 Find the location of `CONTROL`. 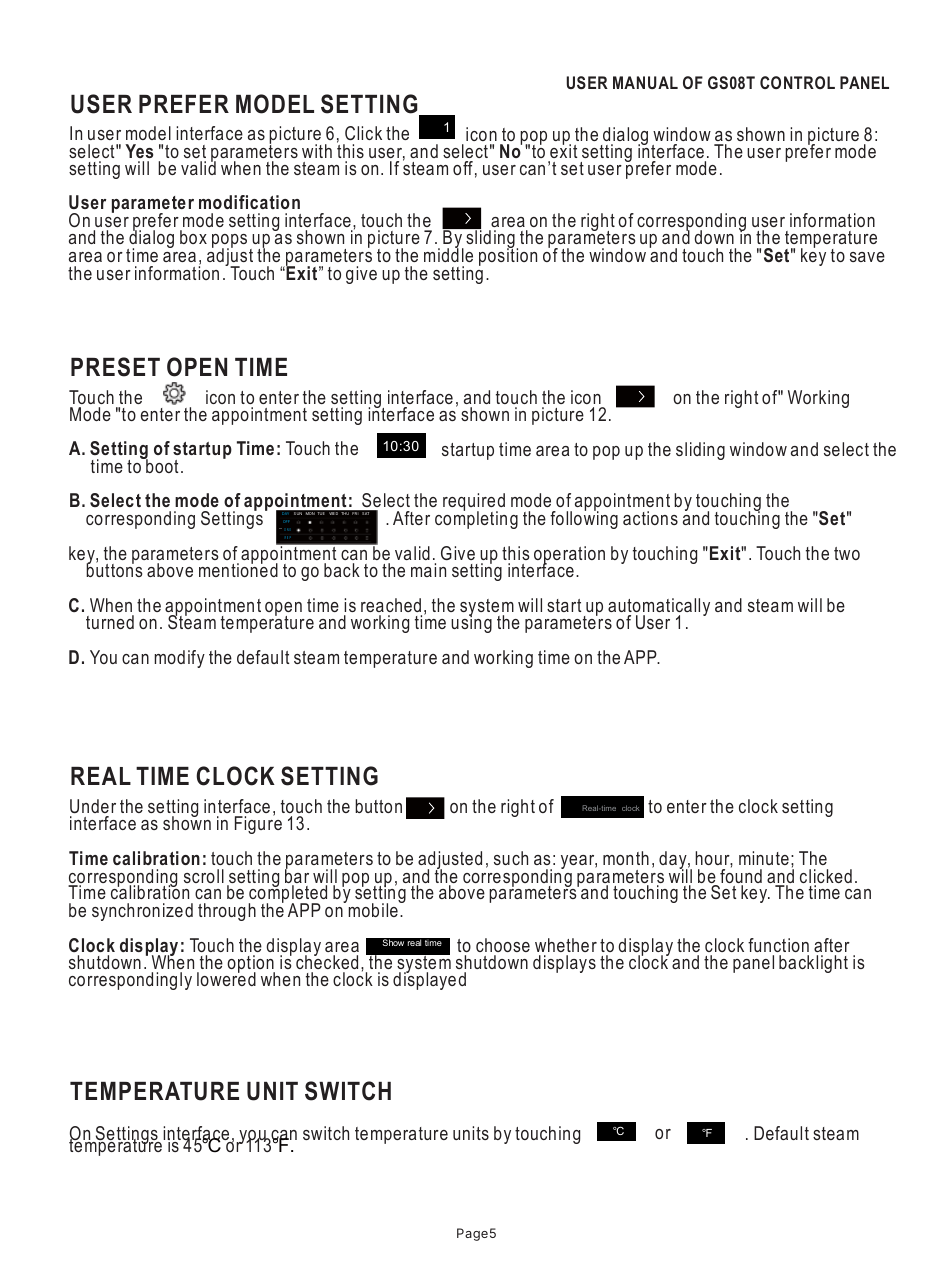

CONTROL is located at coordinates (797, 82).
